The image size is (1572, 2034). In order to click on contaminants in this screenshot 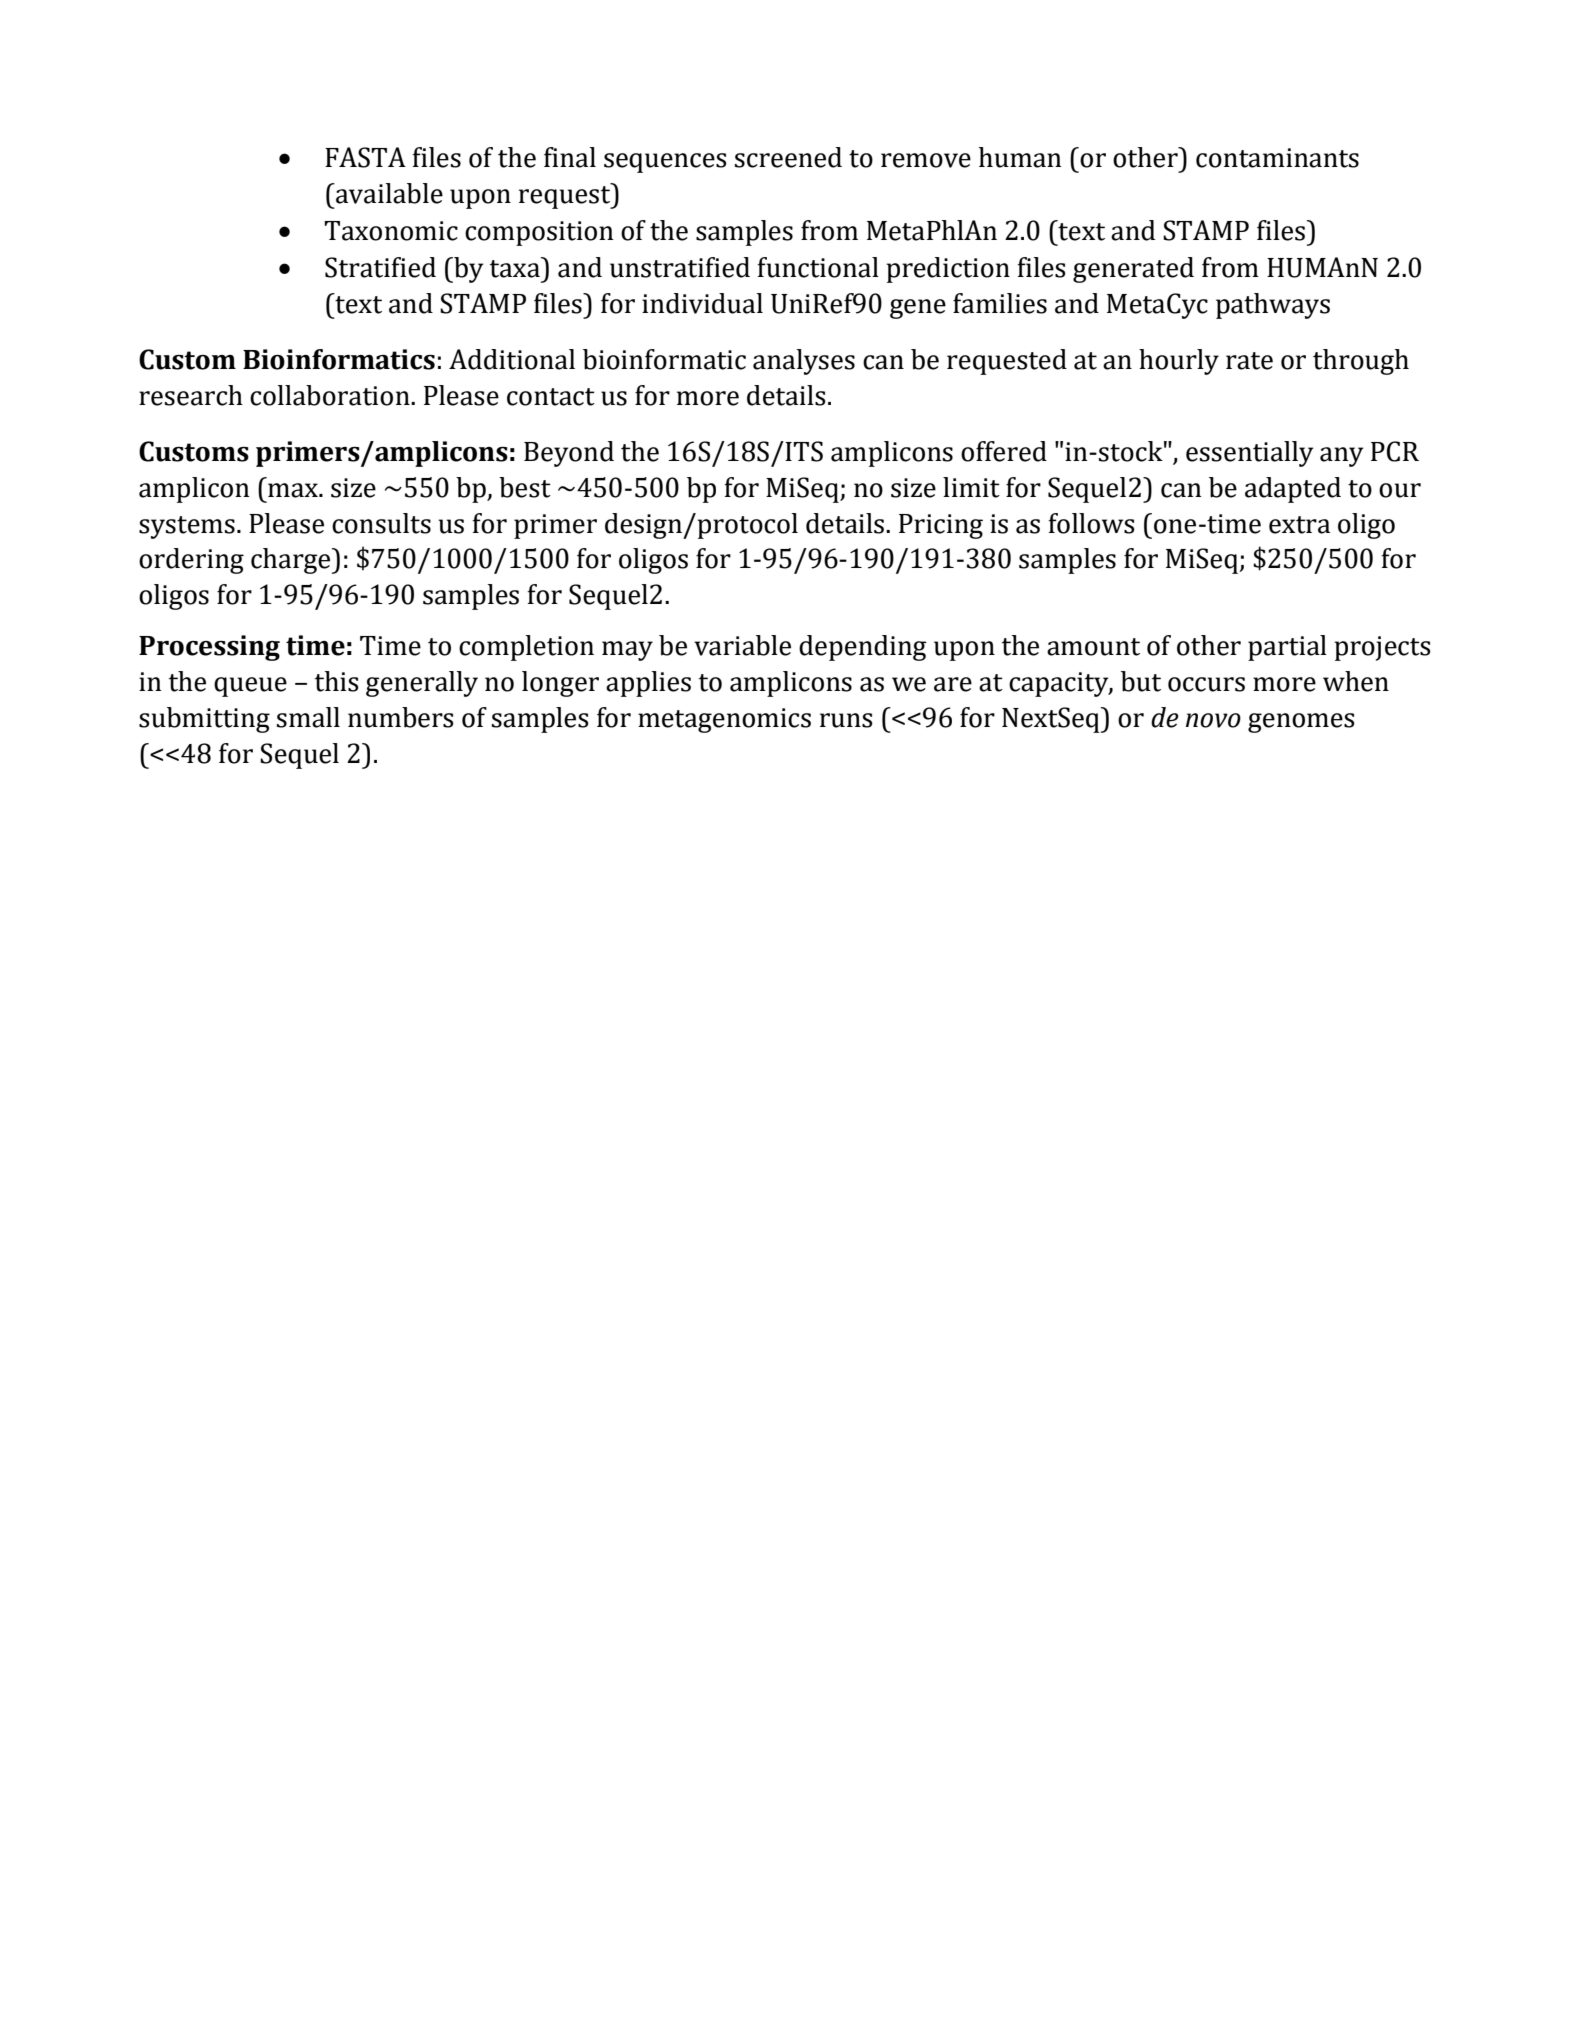, I will do `click(1277, 158)`.
